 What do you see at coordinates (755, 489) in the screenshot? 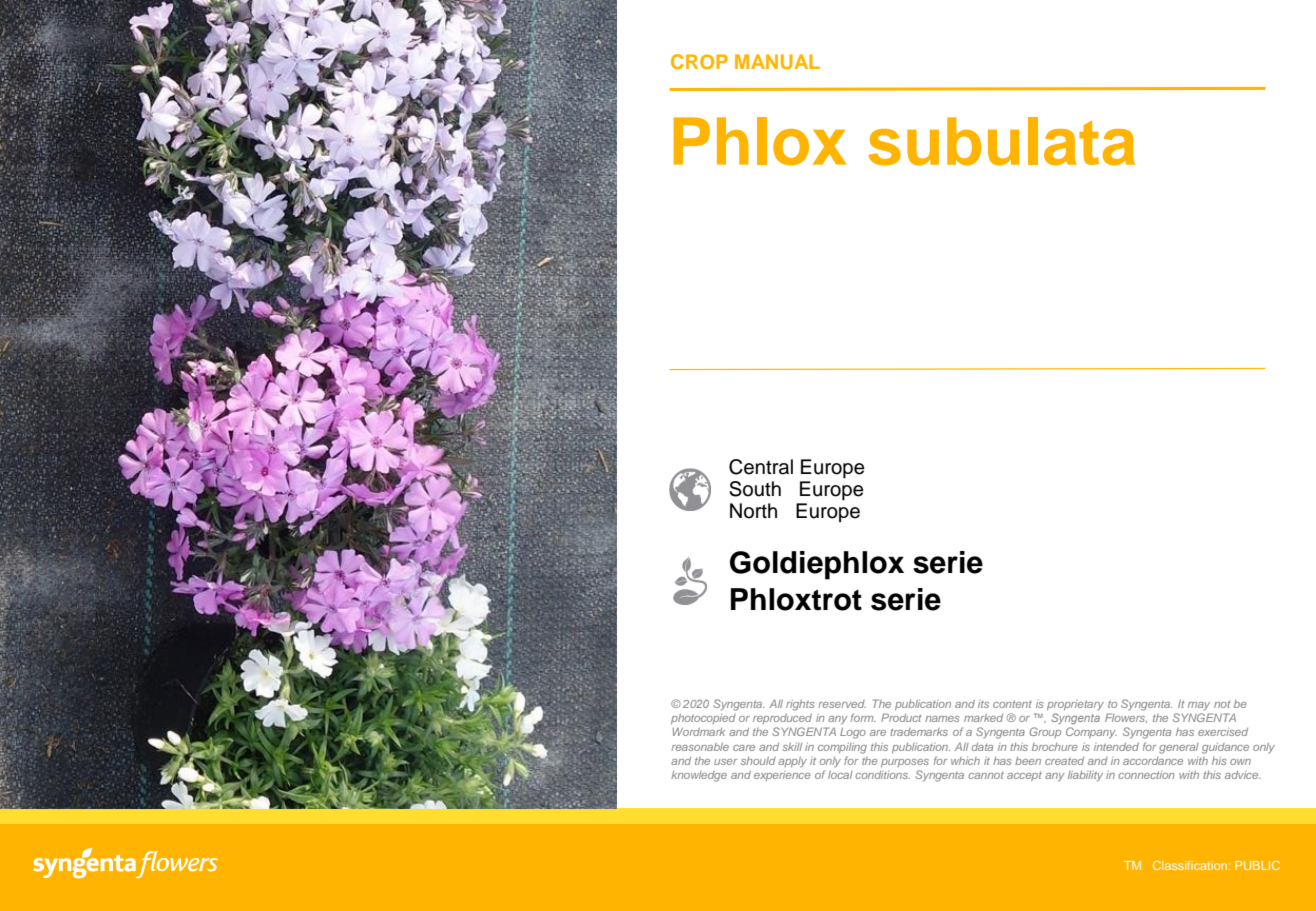
I see `South` at bounding box center [755, 489].
